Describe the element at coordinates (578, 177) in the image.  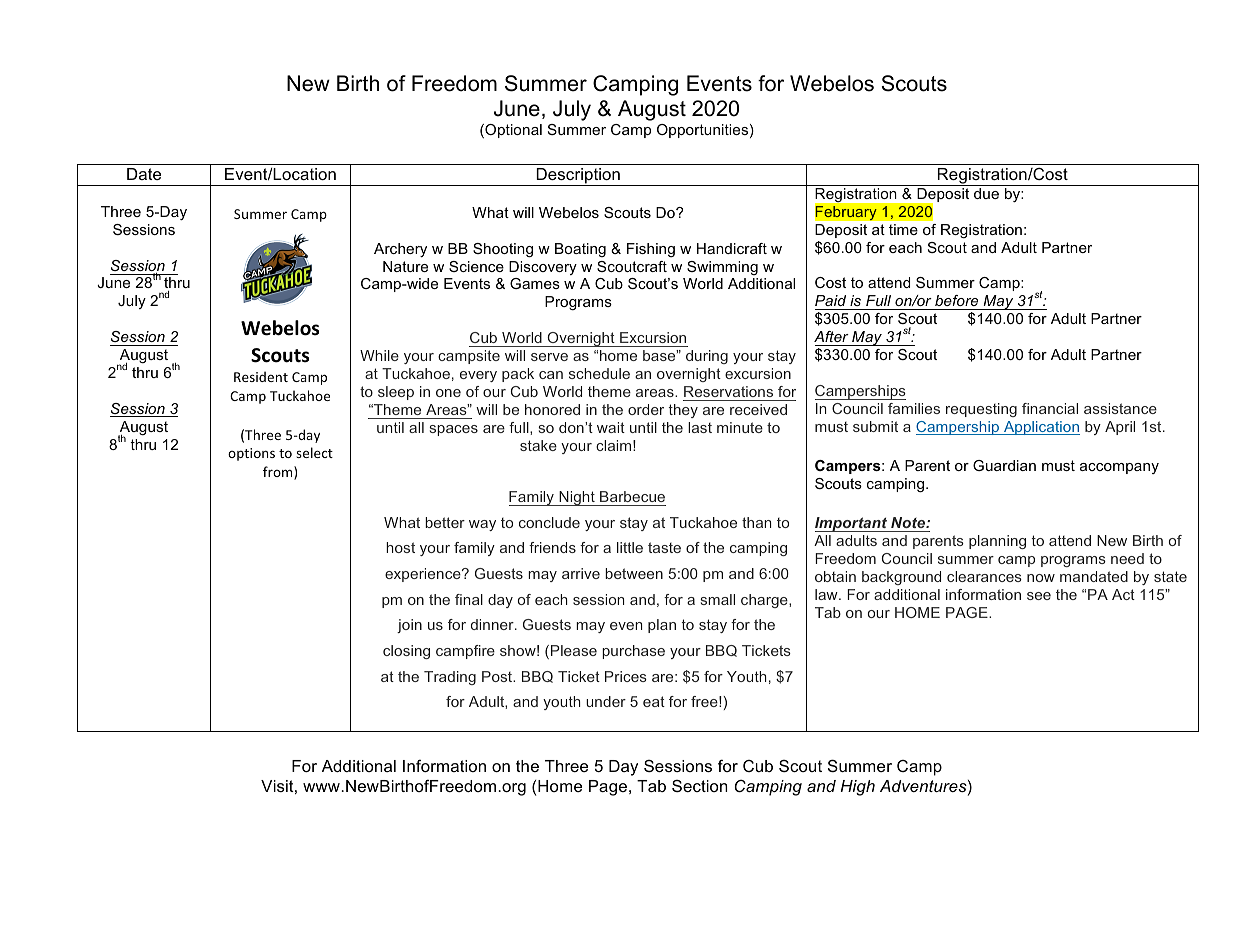
I see `Description` at that location.
